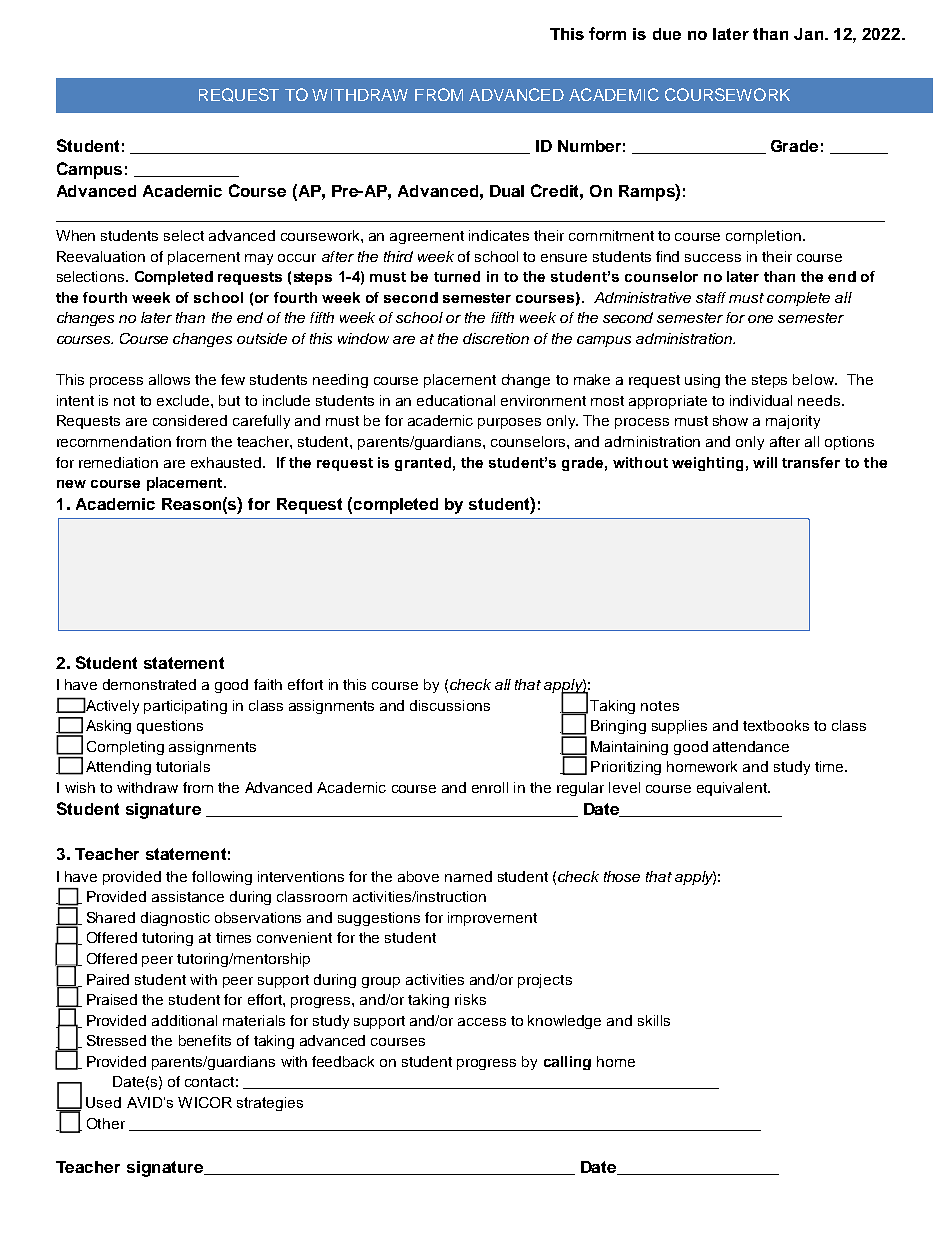  Describe the element at coordinates (118, 462) in the image. I see `remediation` at that location.
